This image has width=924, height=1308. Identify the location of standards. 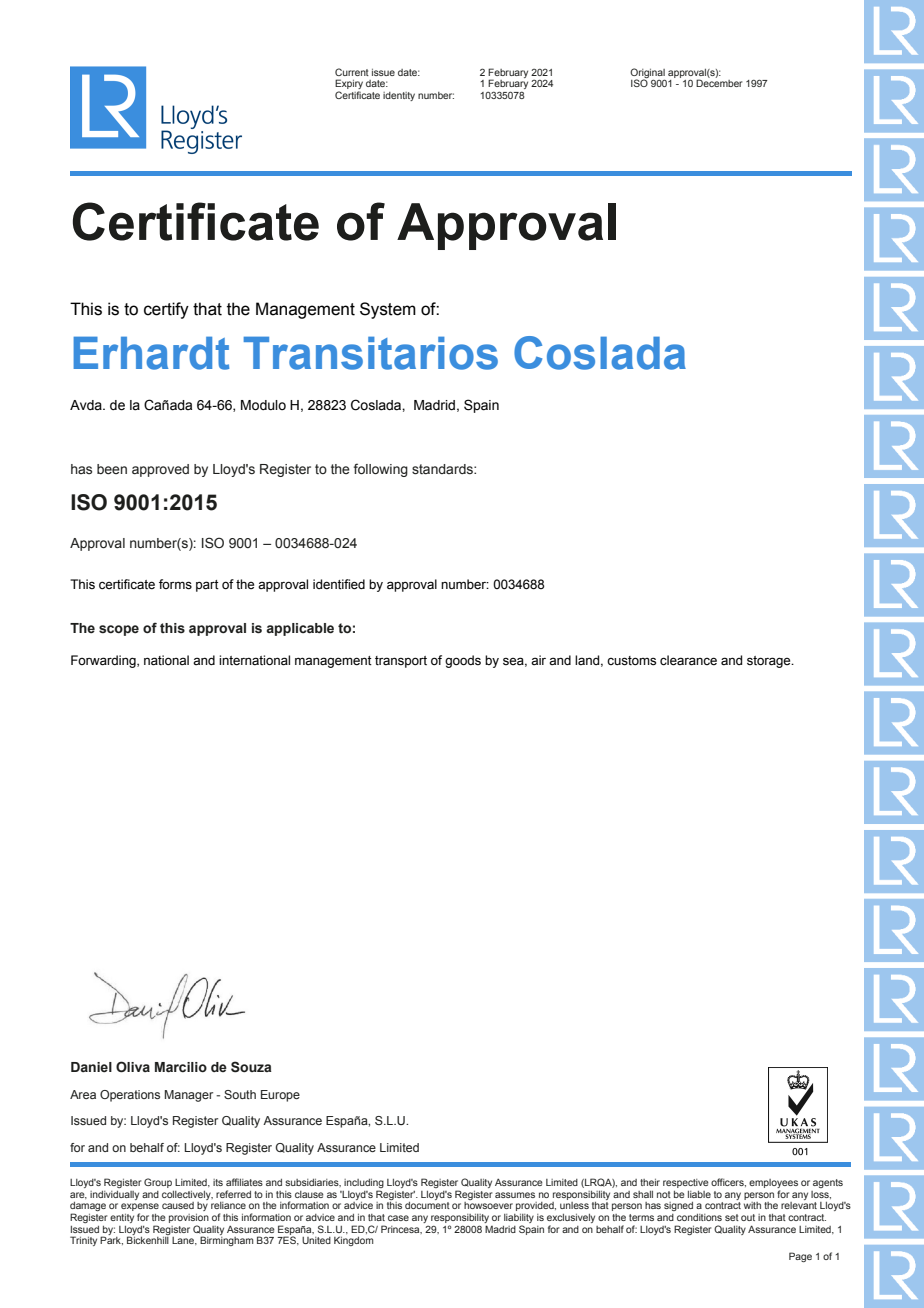
(443, 469).
